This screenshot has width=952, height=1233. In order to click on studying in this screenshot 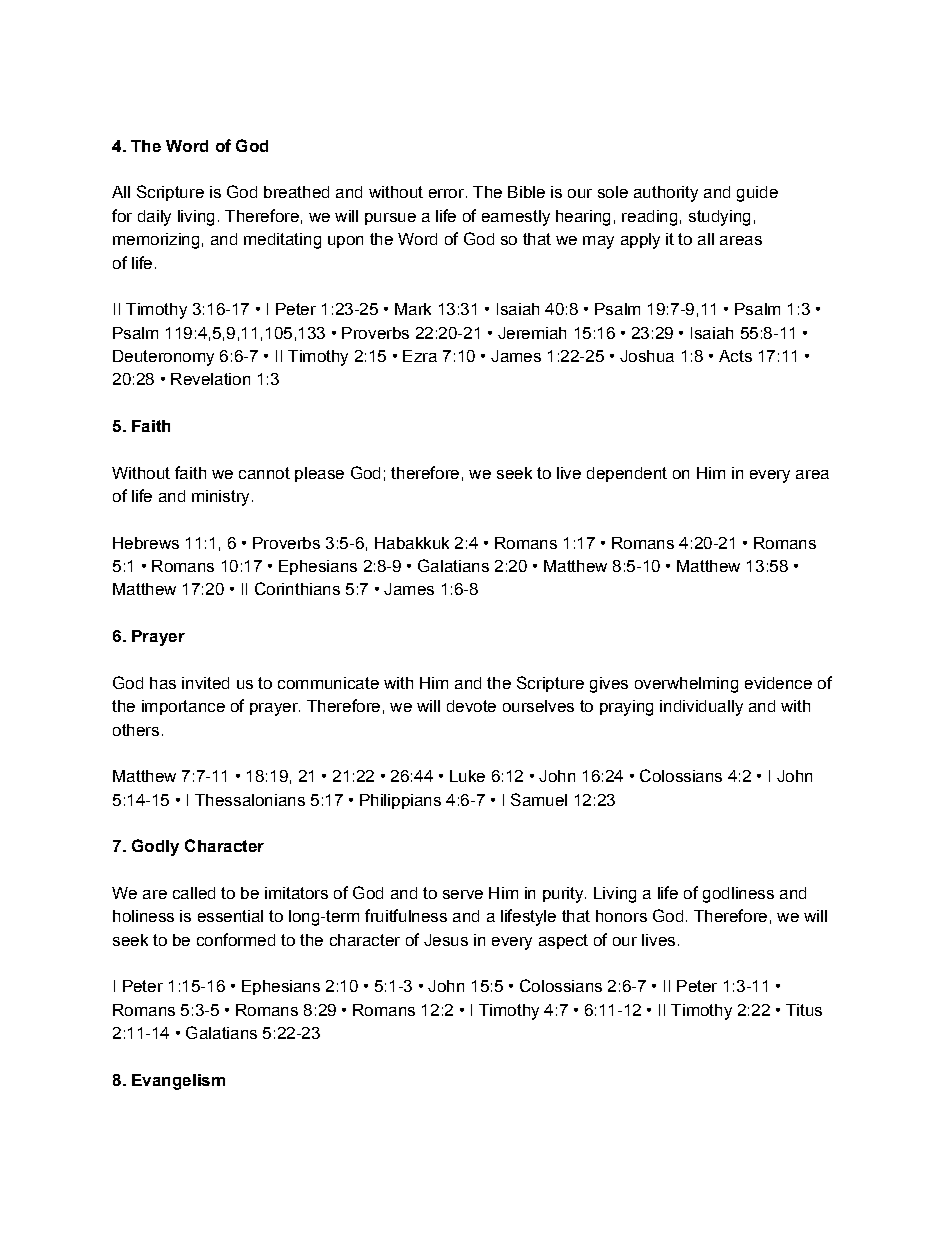, I will do `click(719, 218)`.
